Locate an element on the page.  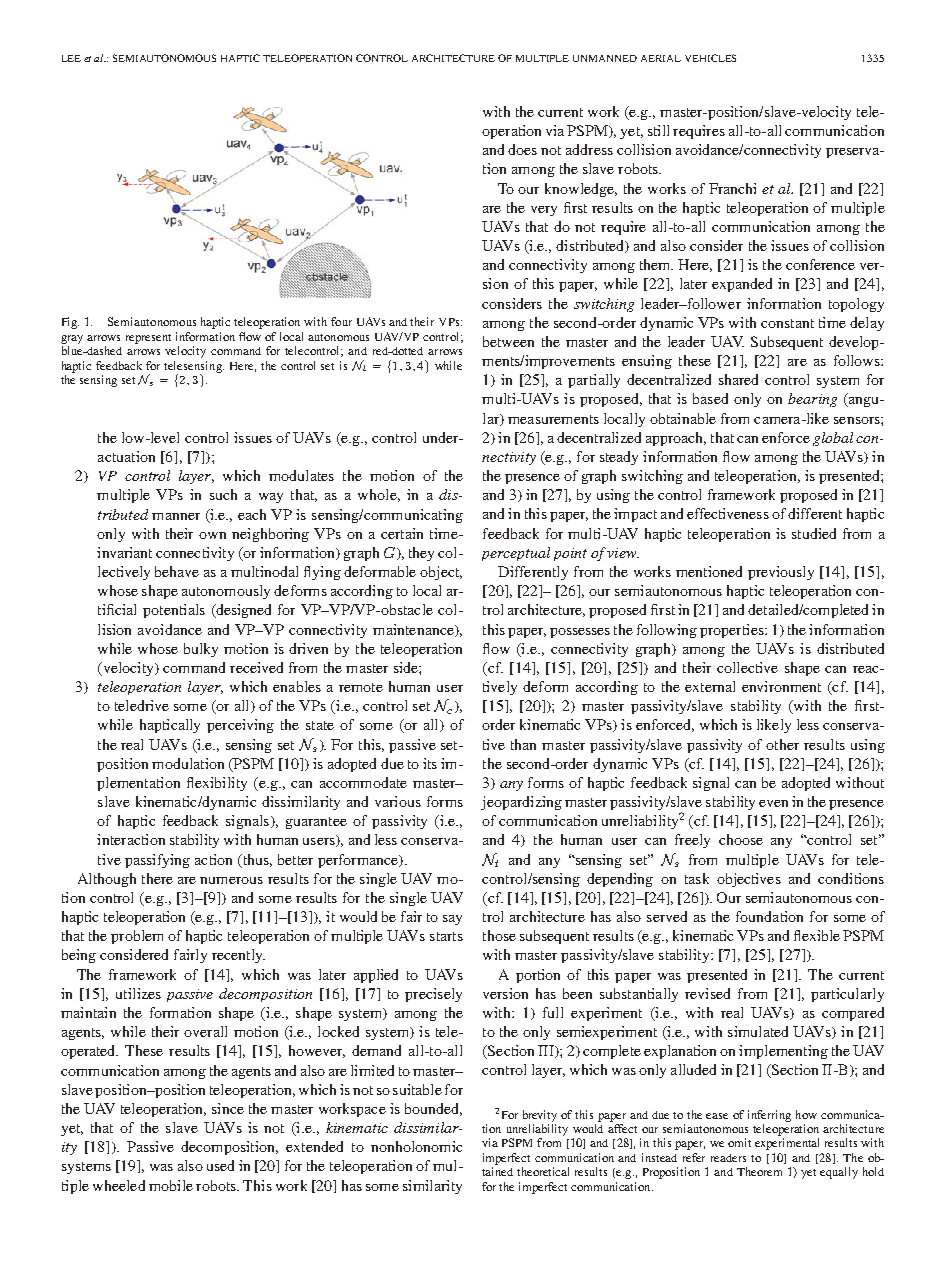
properties is located at coordinates (733, 631).
